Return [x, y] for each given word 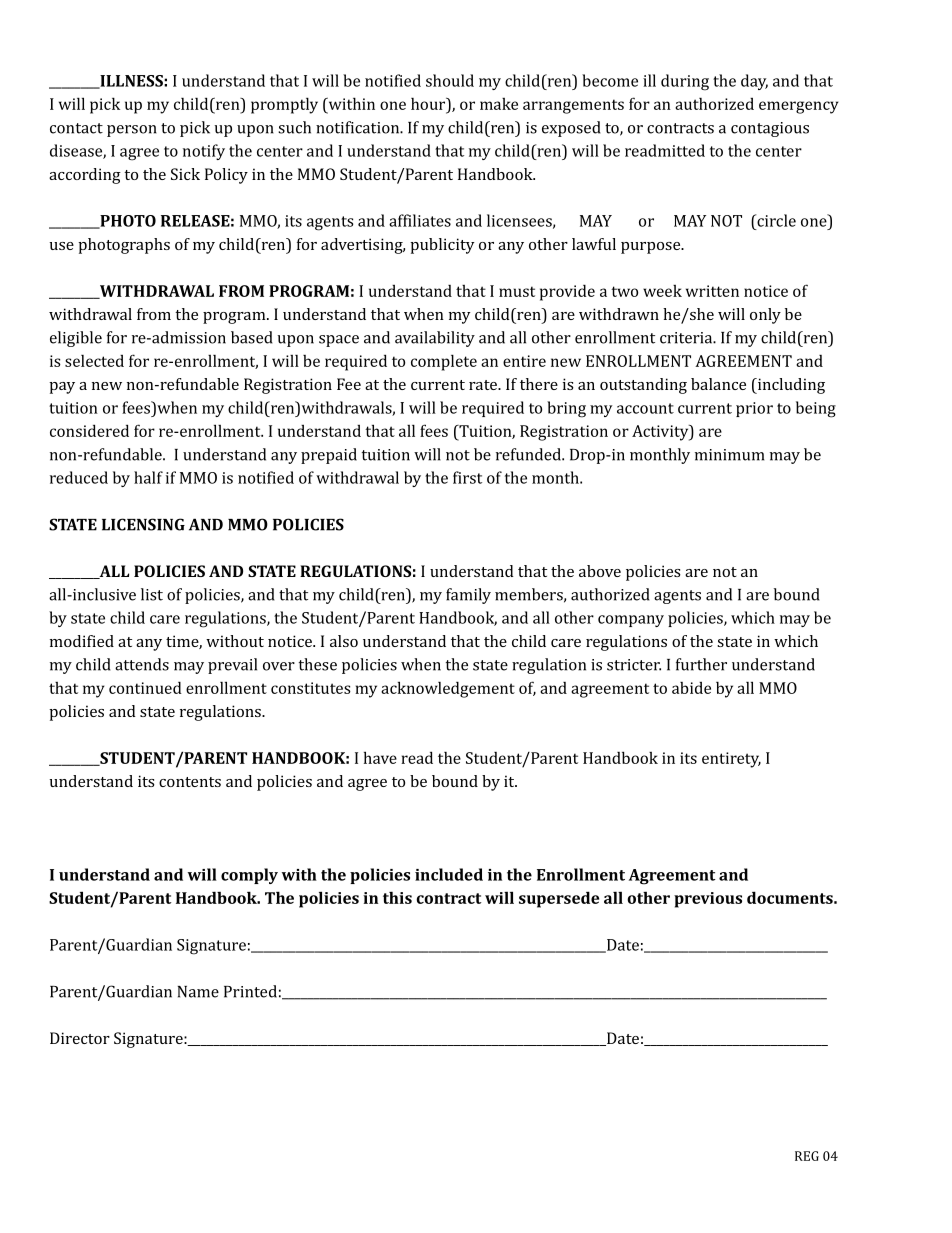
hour [429, 103]
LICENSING [143, 524]
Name [198, 992]
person [132, 131]
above [600, 571]
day [754, 82]
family [468, 596]
